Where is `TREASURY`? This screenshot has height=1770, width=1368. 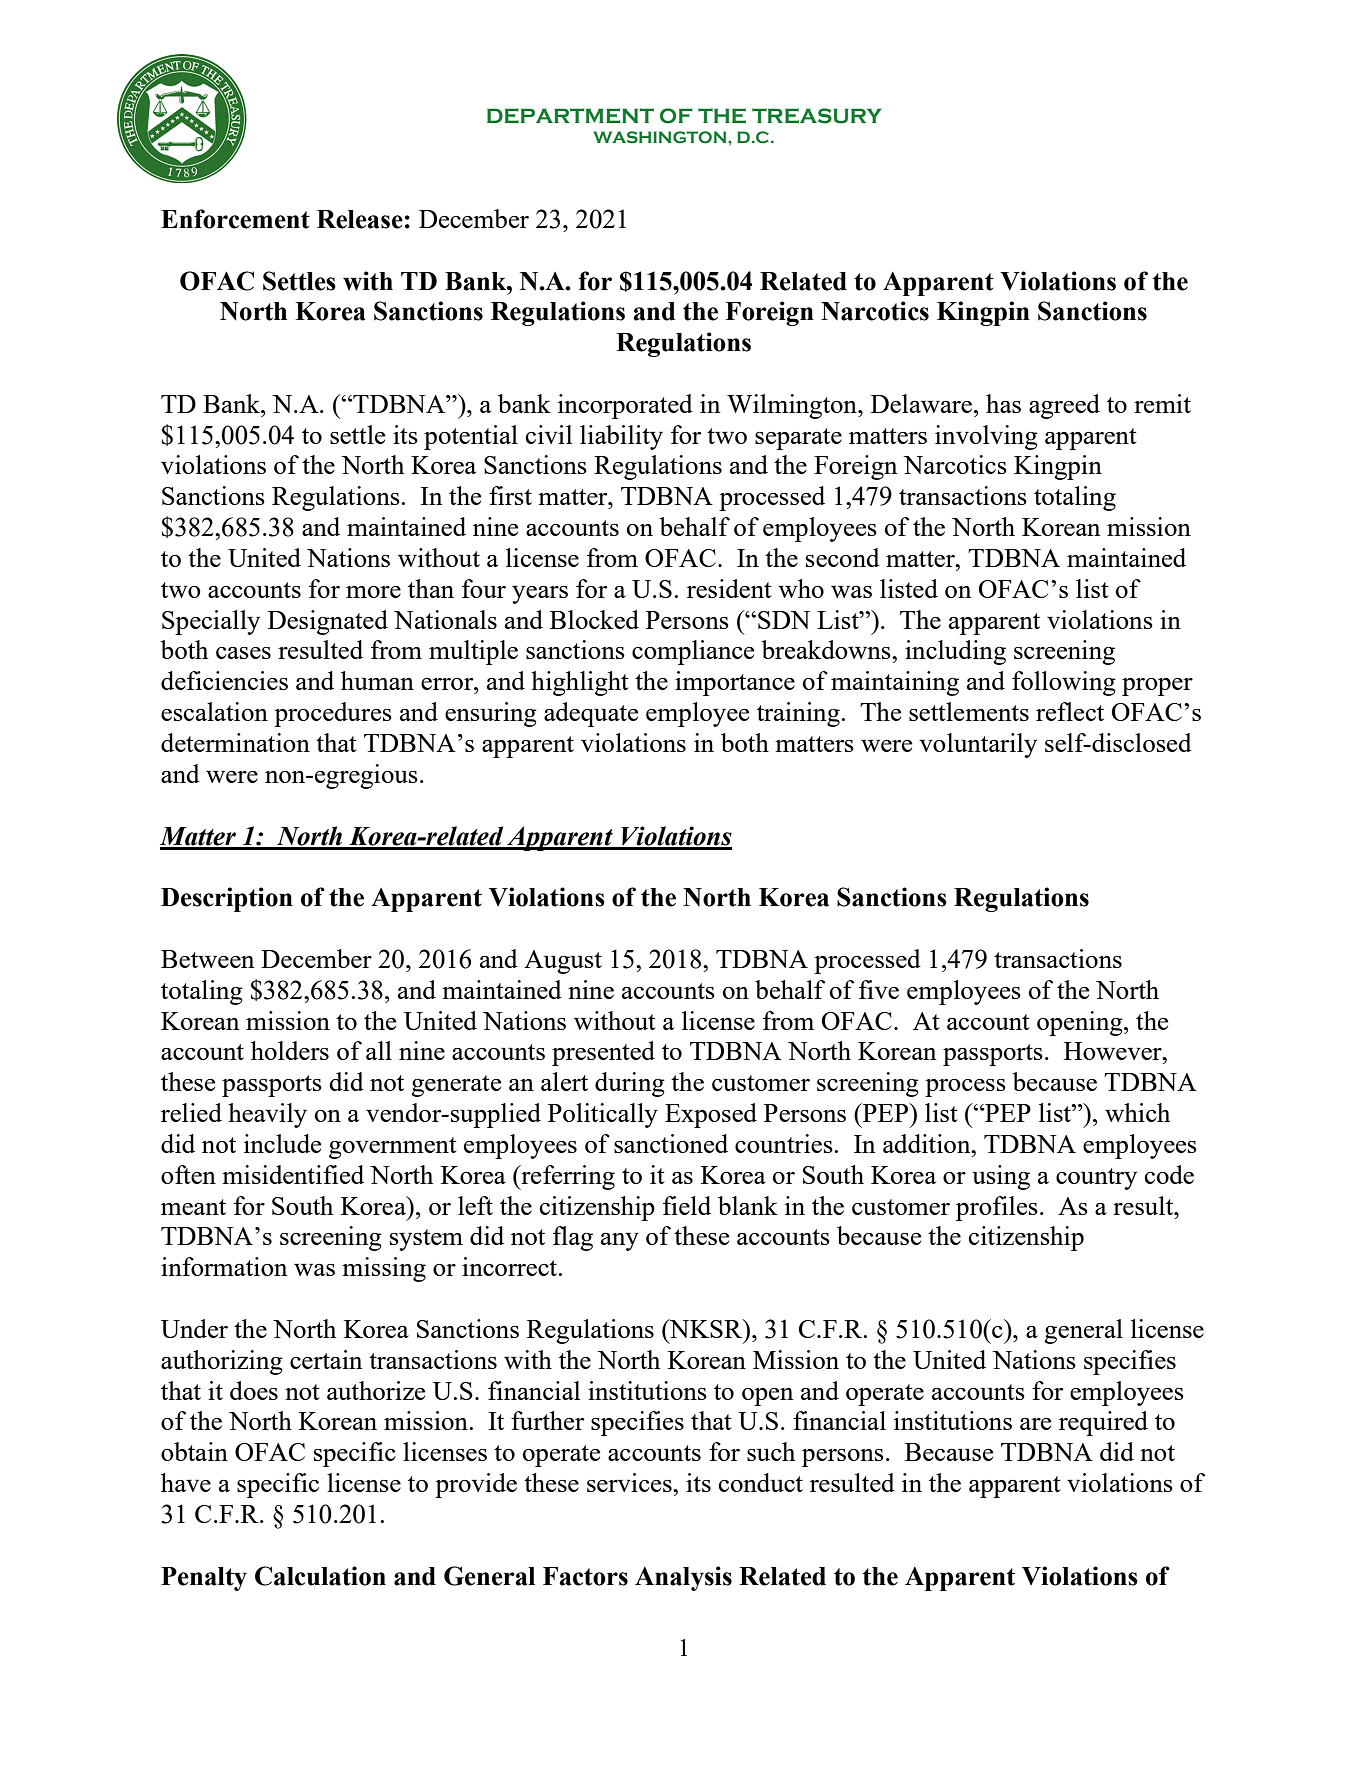
TREASURY is located at coordinates (817, 116).
